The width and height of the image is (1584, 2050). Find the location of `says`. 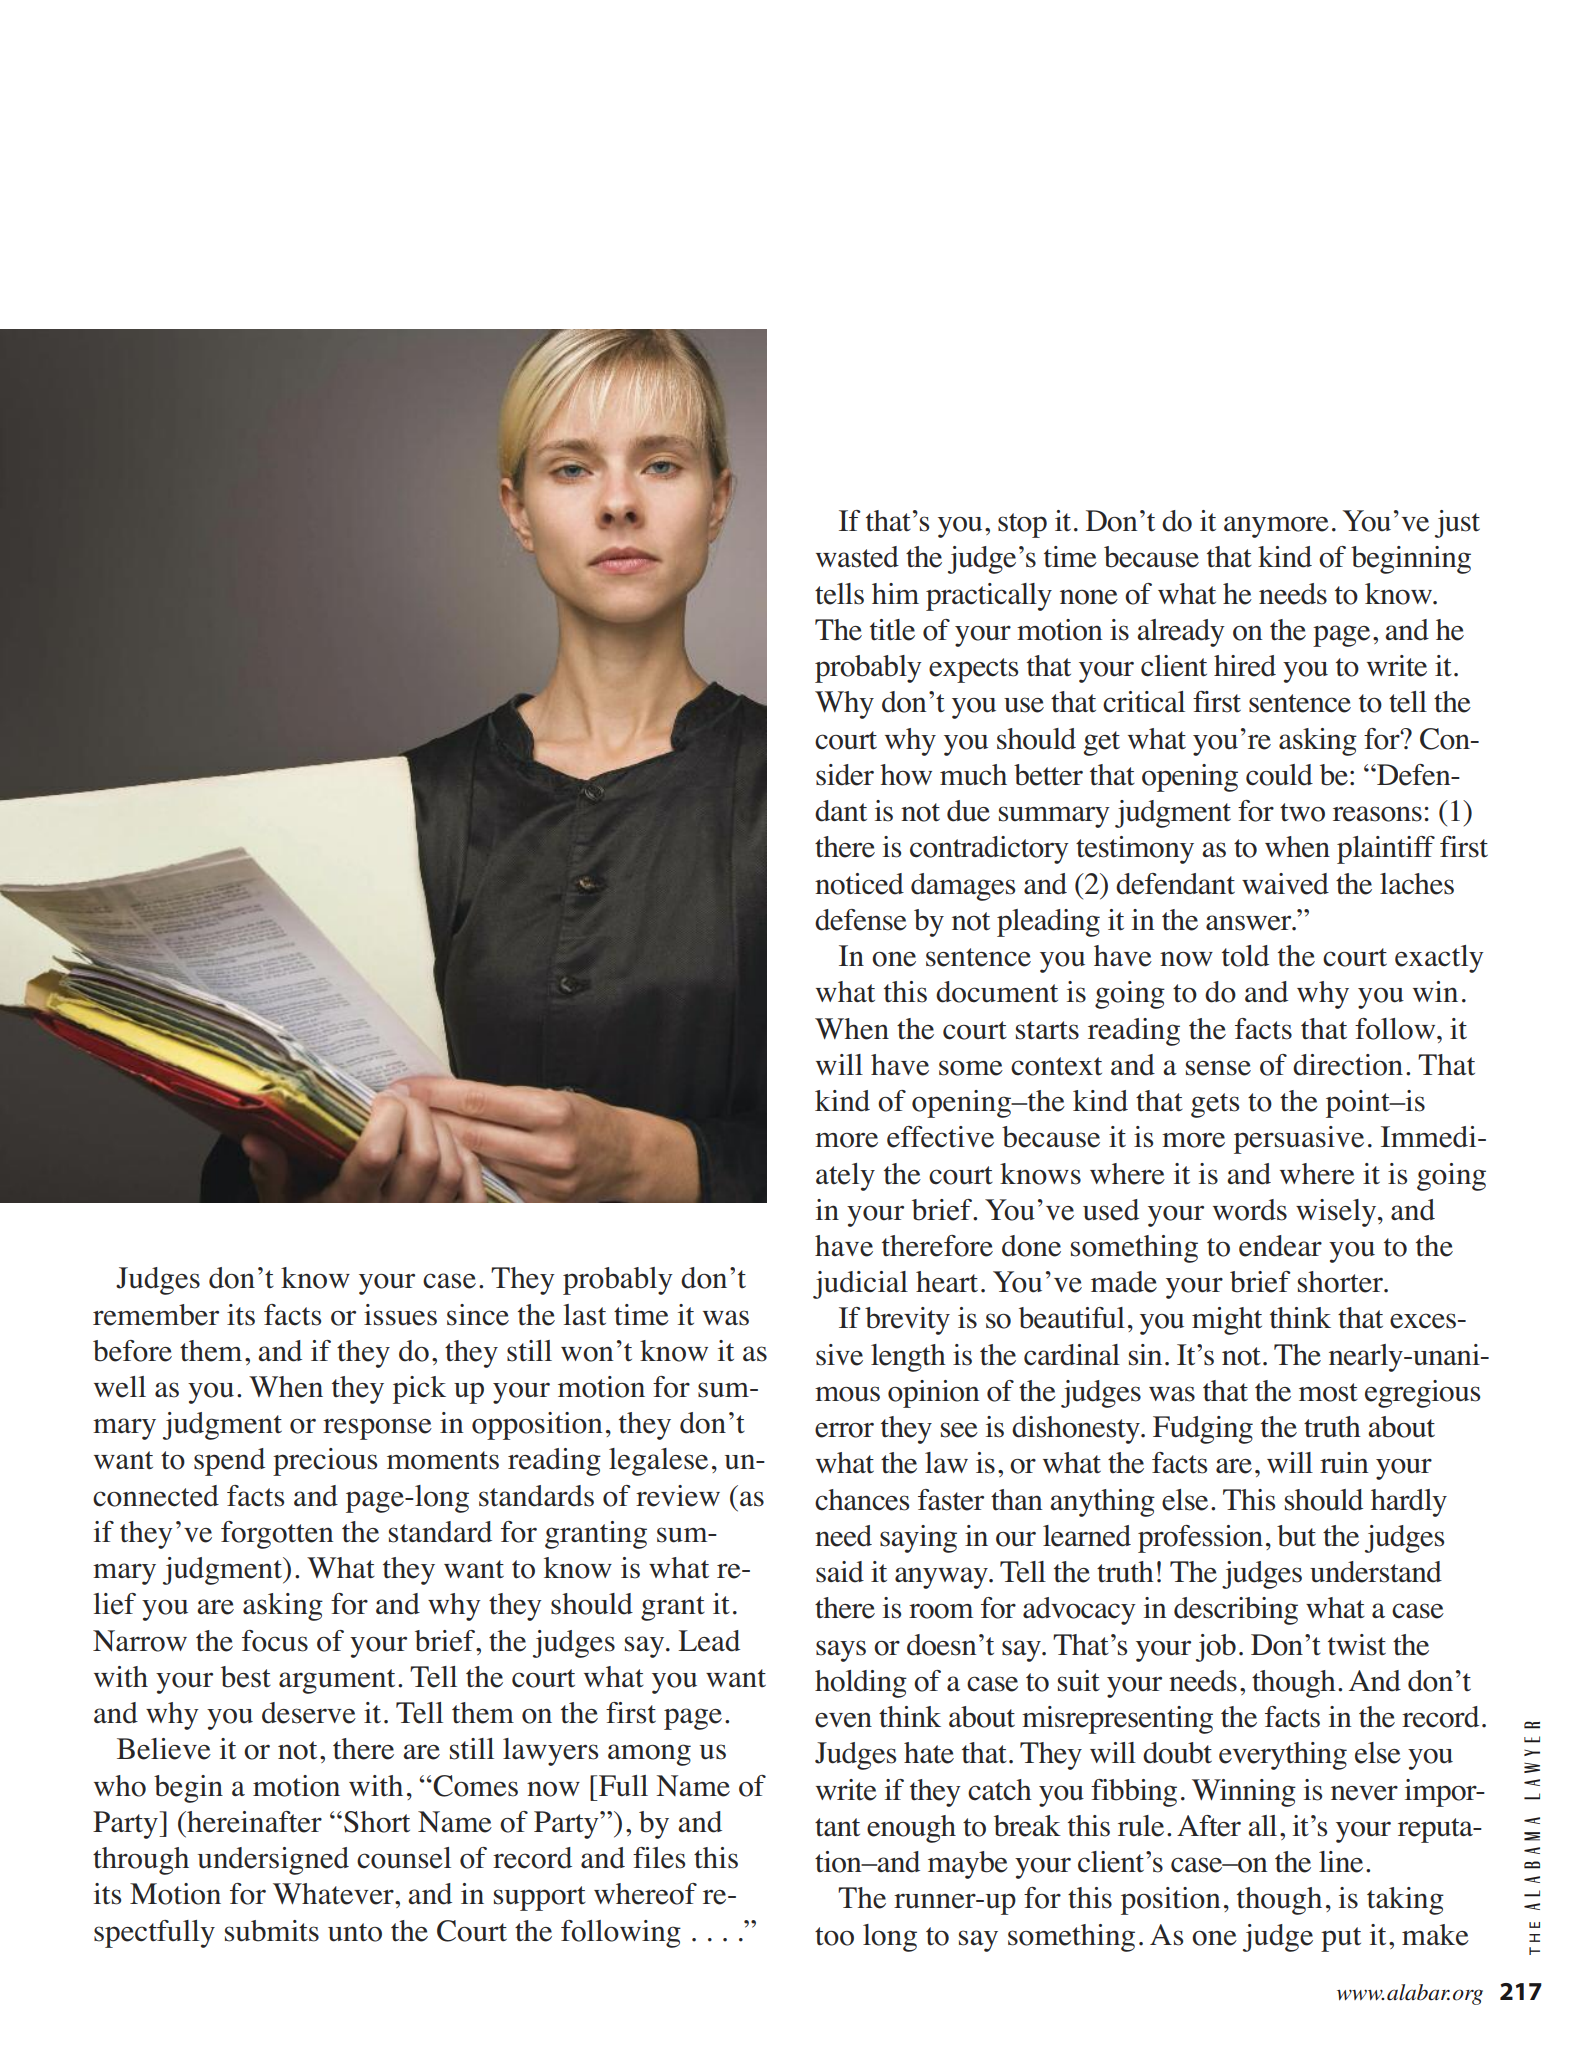

says is located at coordinates (841, 1651).
